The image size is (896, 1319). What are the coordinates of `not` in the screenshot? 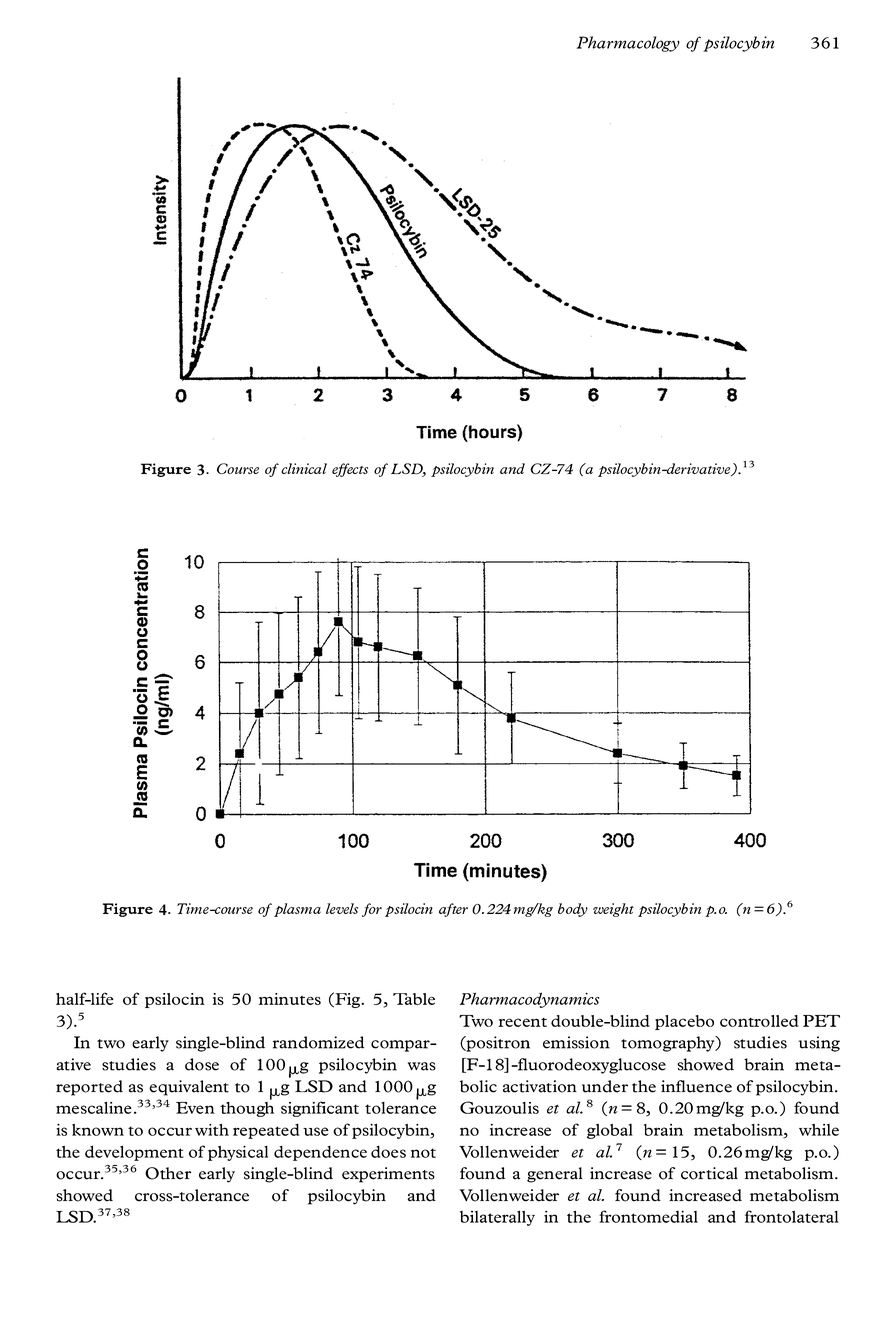 It's located at (423, 1153).
